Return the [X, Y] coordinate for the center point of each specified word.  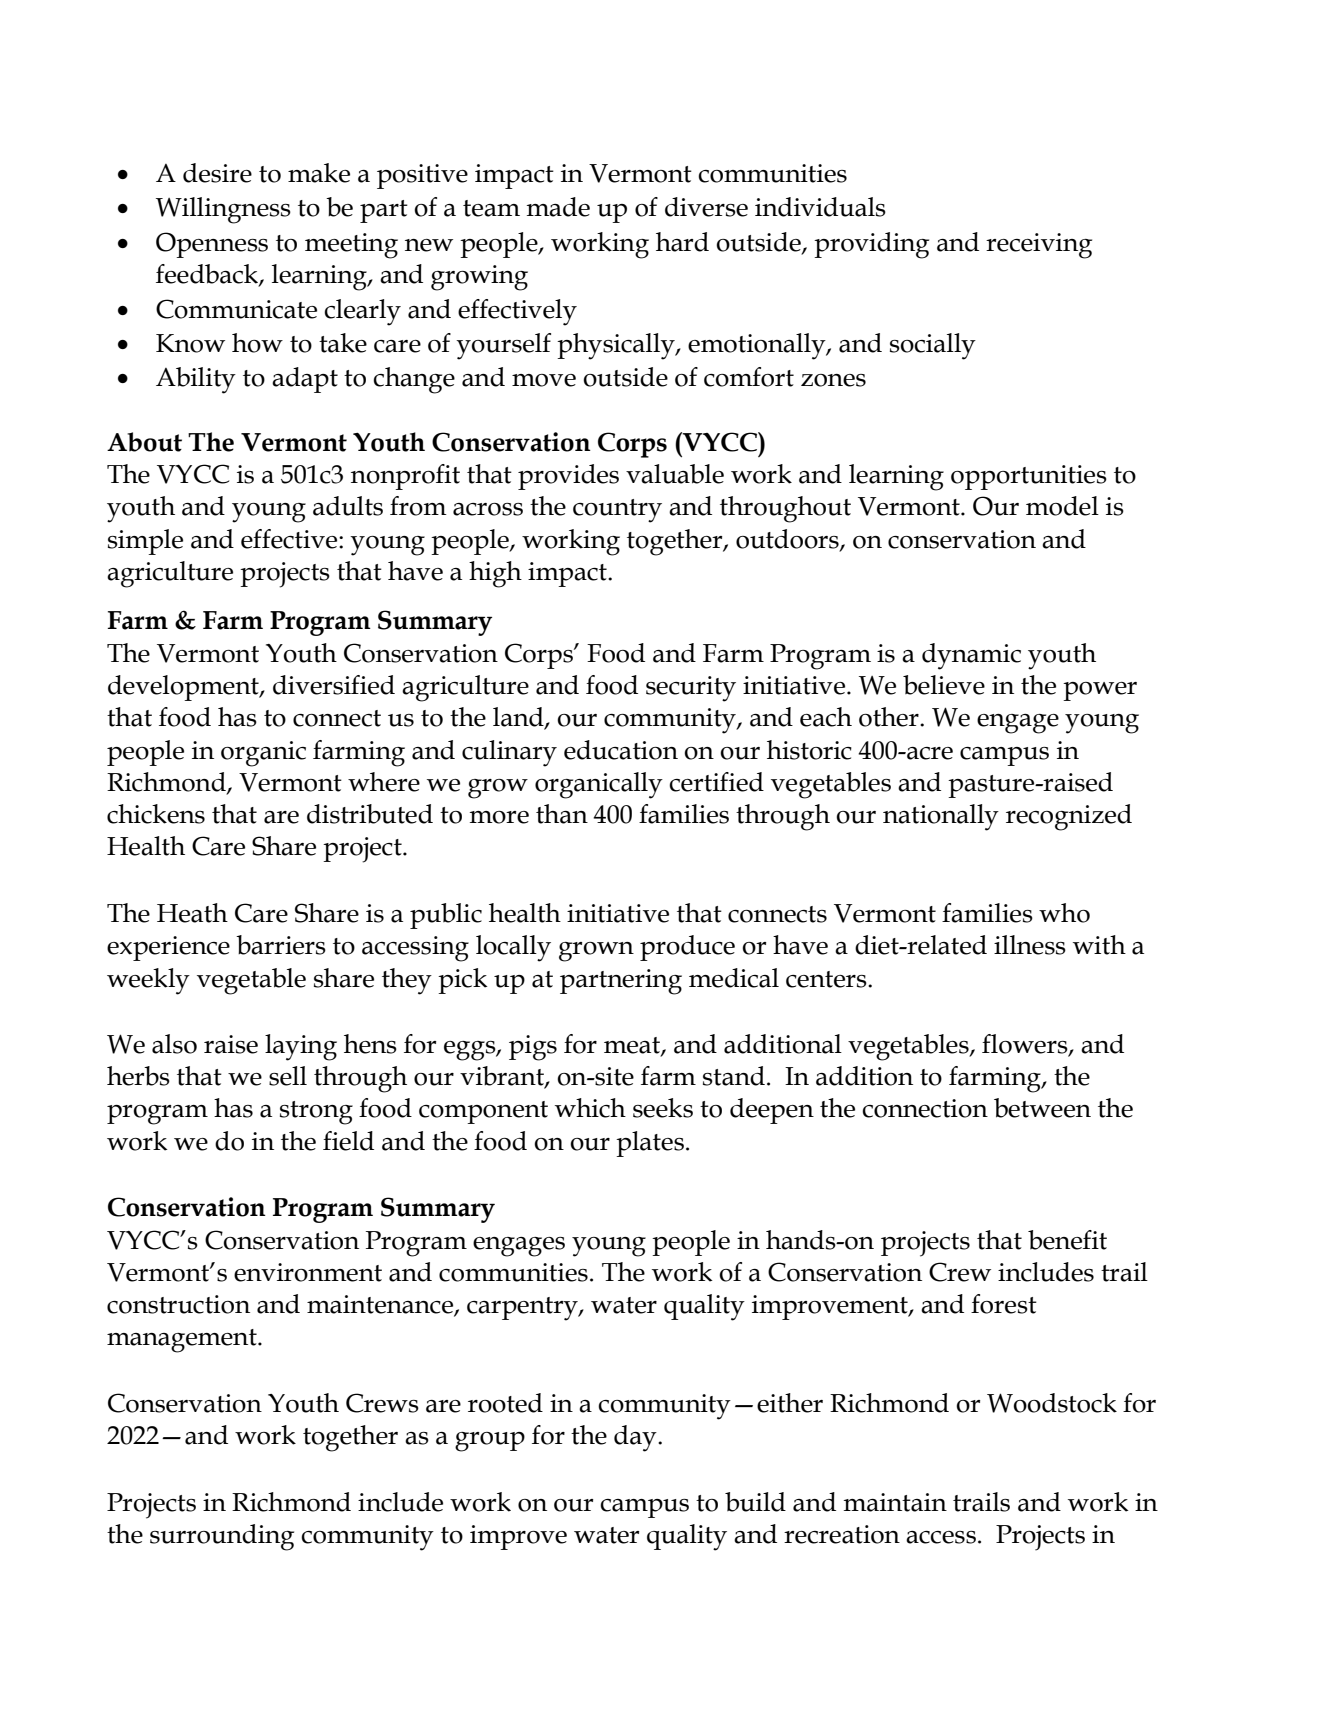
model [1062, 506]
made [558, 207]
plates [650, 1144]
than [562, 814]
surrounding [222, 1537]
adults [348, 506]
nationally [941, 817]
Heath [192, 913]
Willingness [223, 210]
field [348, 1141]
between [1042, 1108]
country [617, 511]
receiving [1039, 246]
